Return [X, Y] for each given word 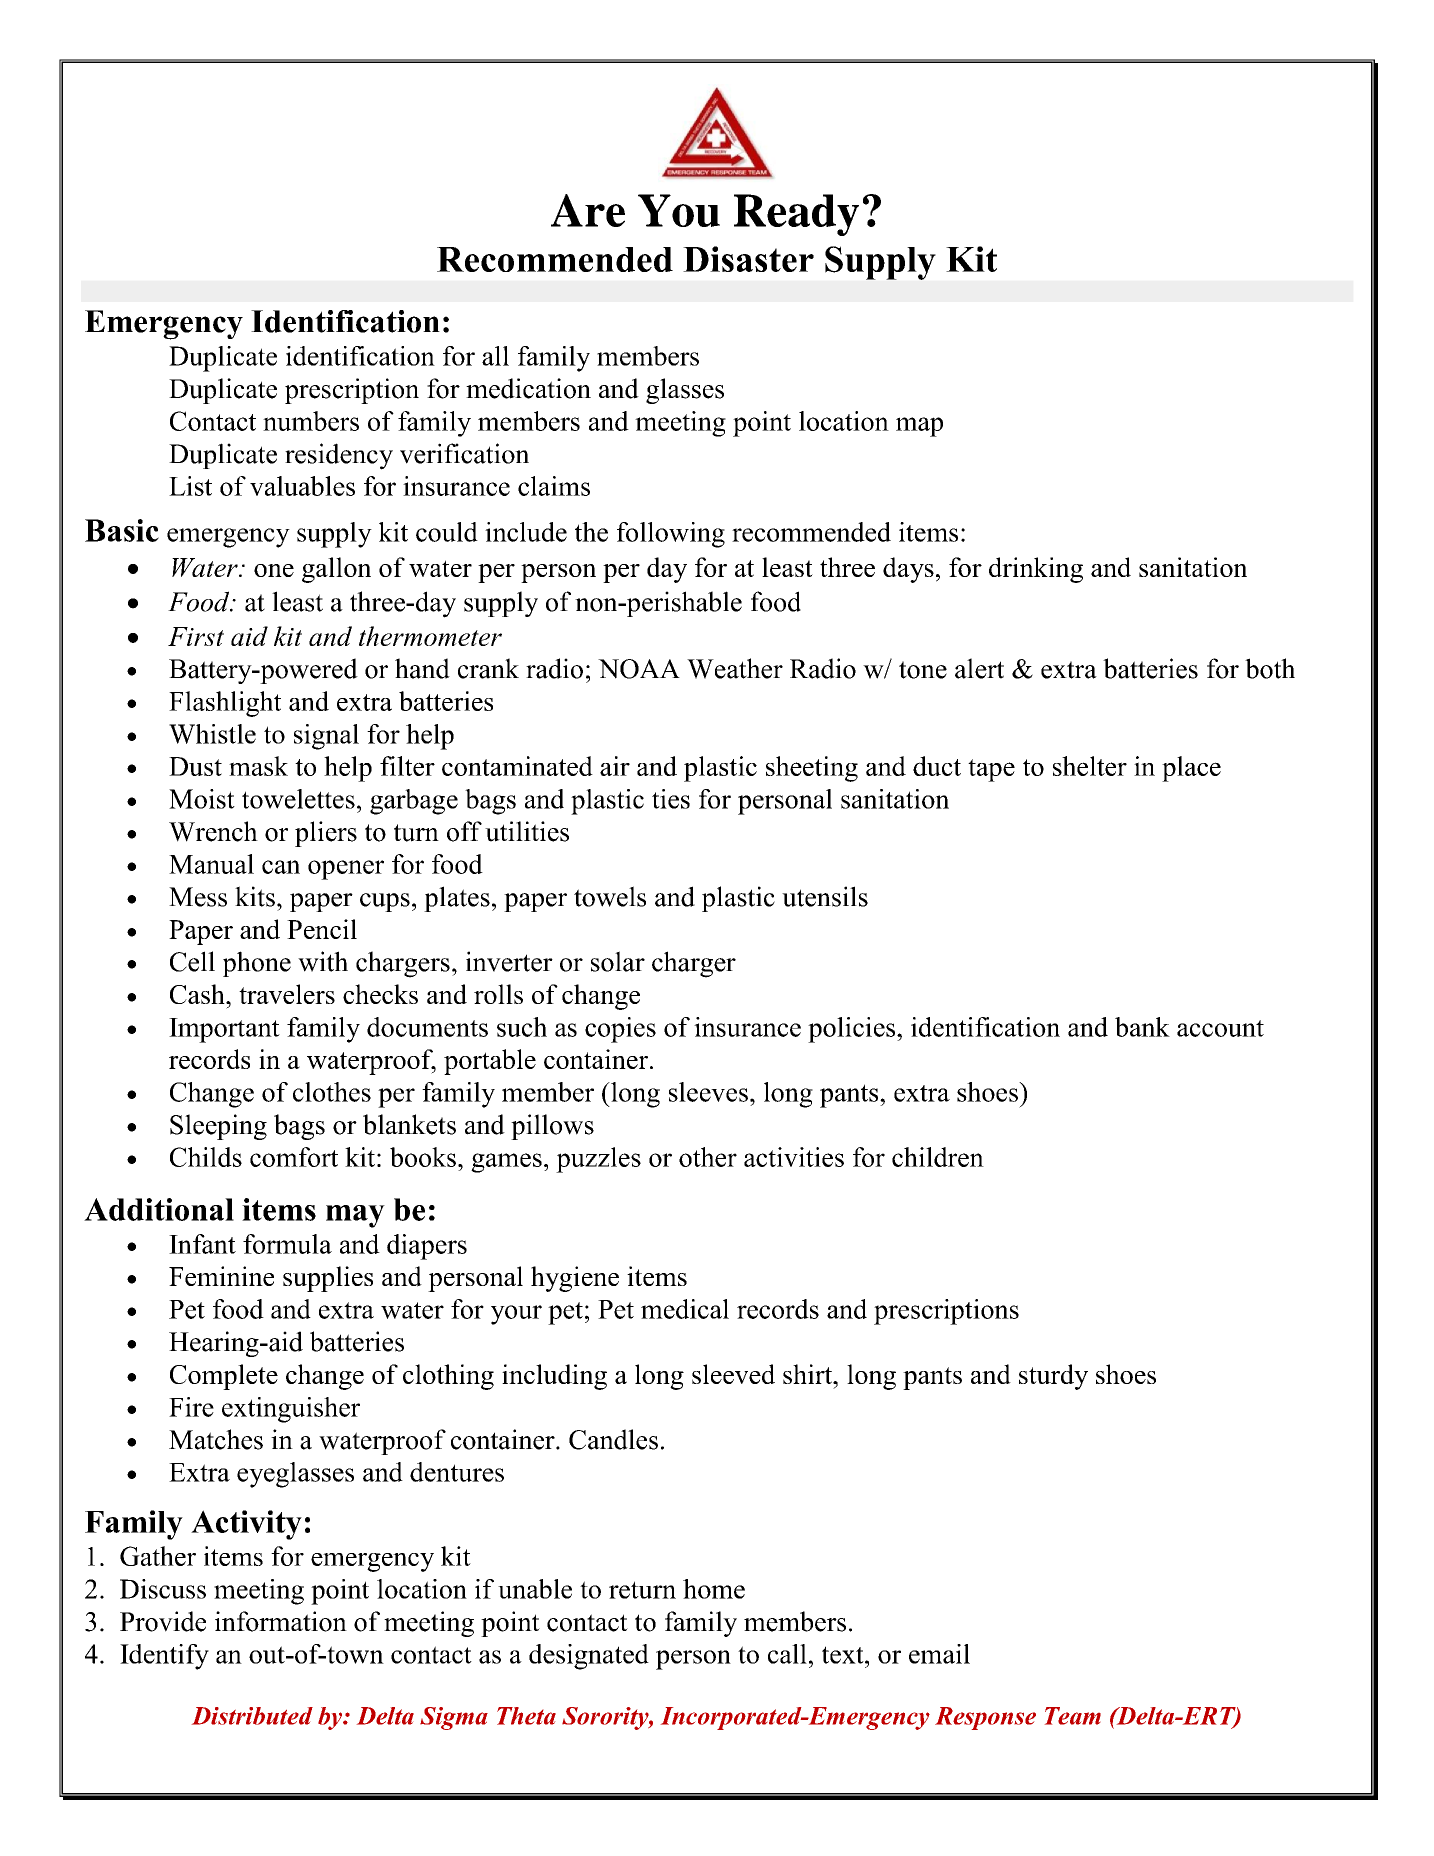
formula [287, 1244]
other [708, 1157]
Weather [735, 668]
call [787, 1654]
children [938, 1157]
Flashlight [225, 704]
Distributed [252, 1716]
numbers [311, 421]
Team [1073, 1716]
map [919, 427]
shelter [1090, 766]
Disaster [748, 259]
